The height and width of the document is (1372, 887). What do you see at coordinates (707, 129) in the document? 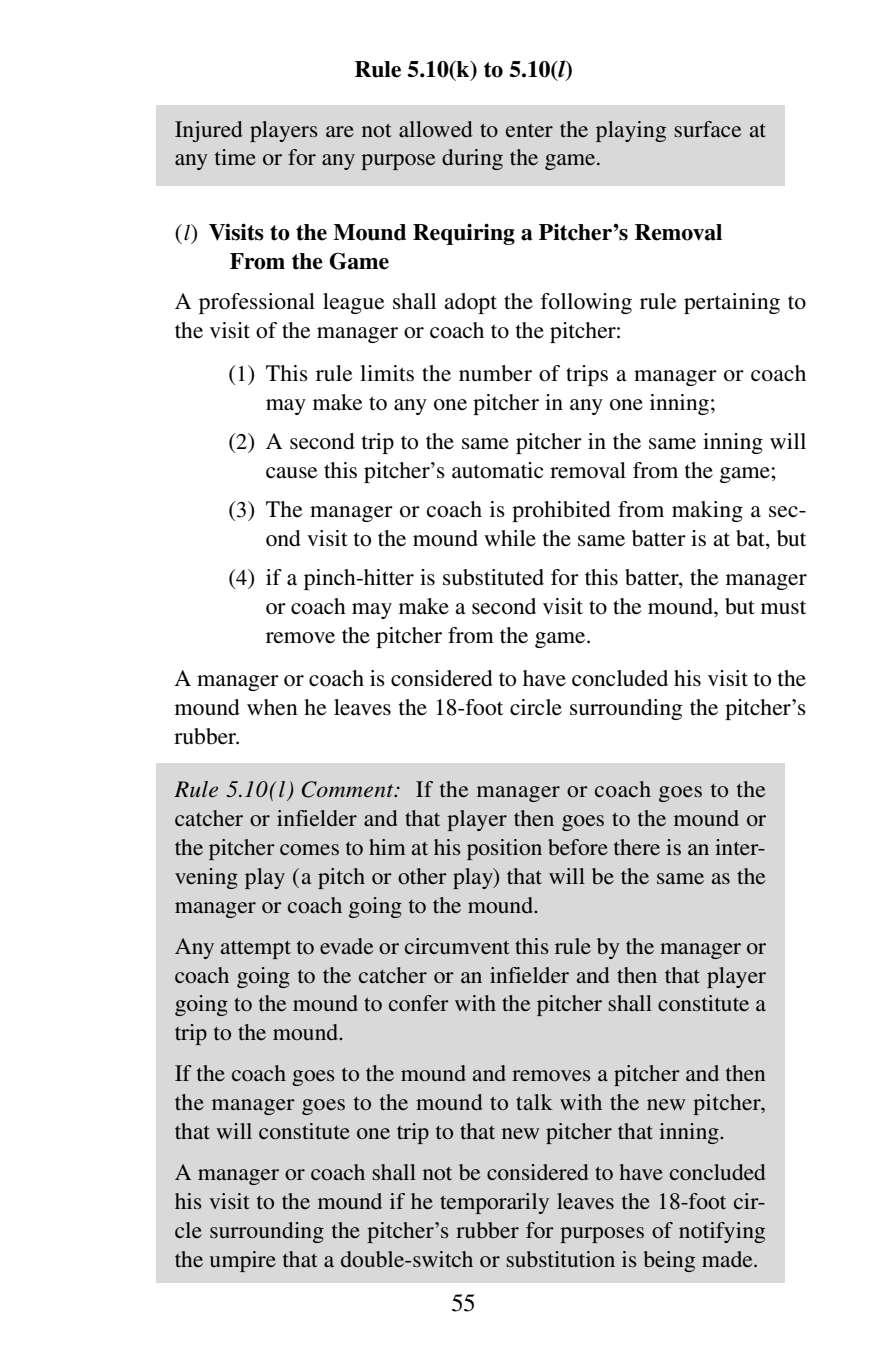
I see `surface` at bounding box center [707, 129].
